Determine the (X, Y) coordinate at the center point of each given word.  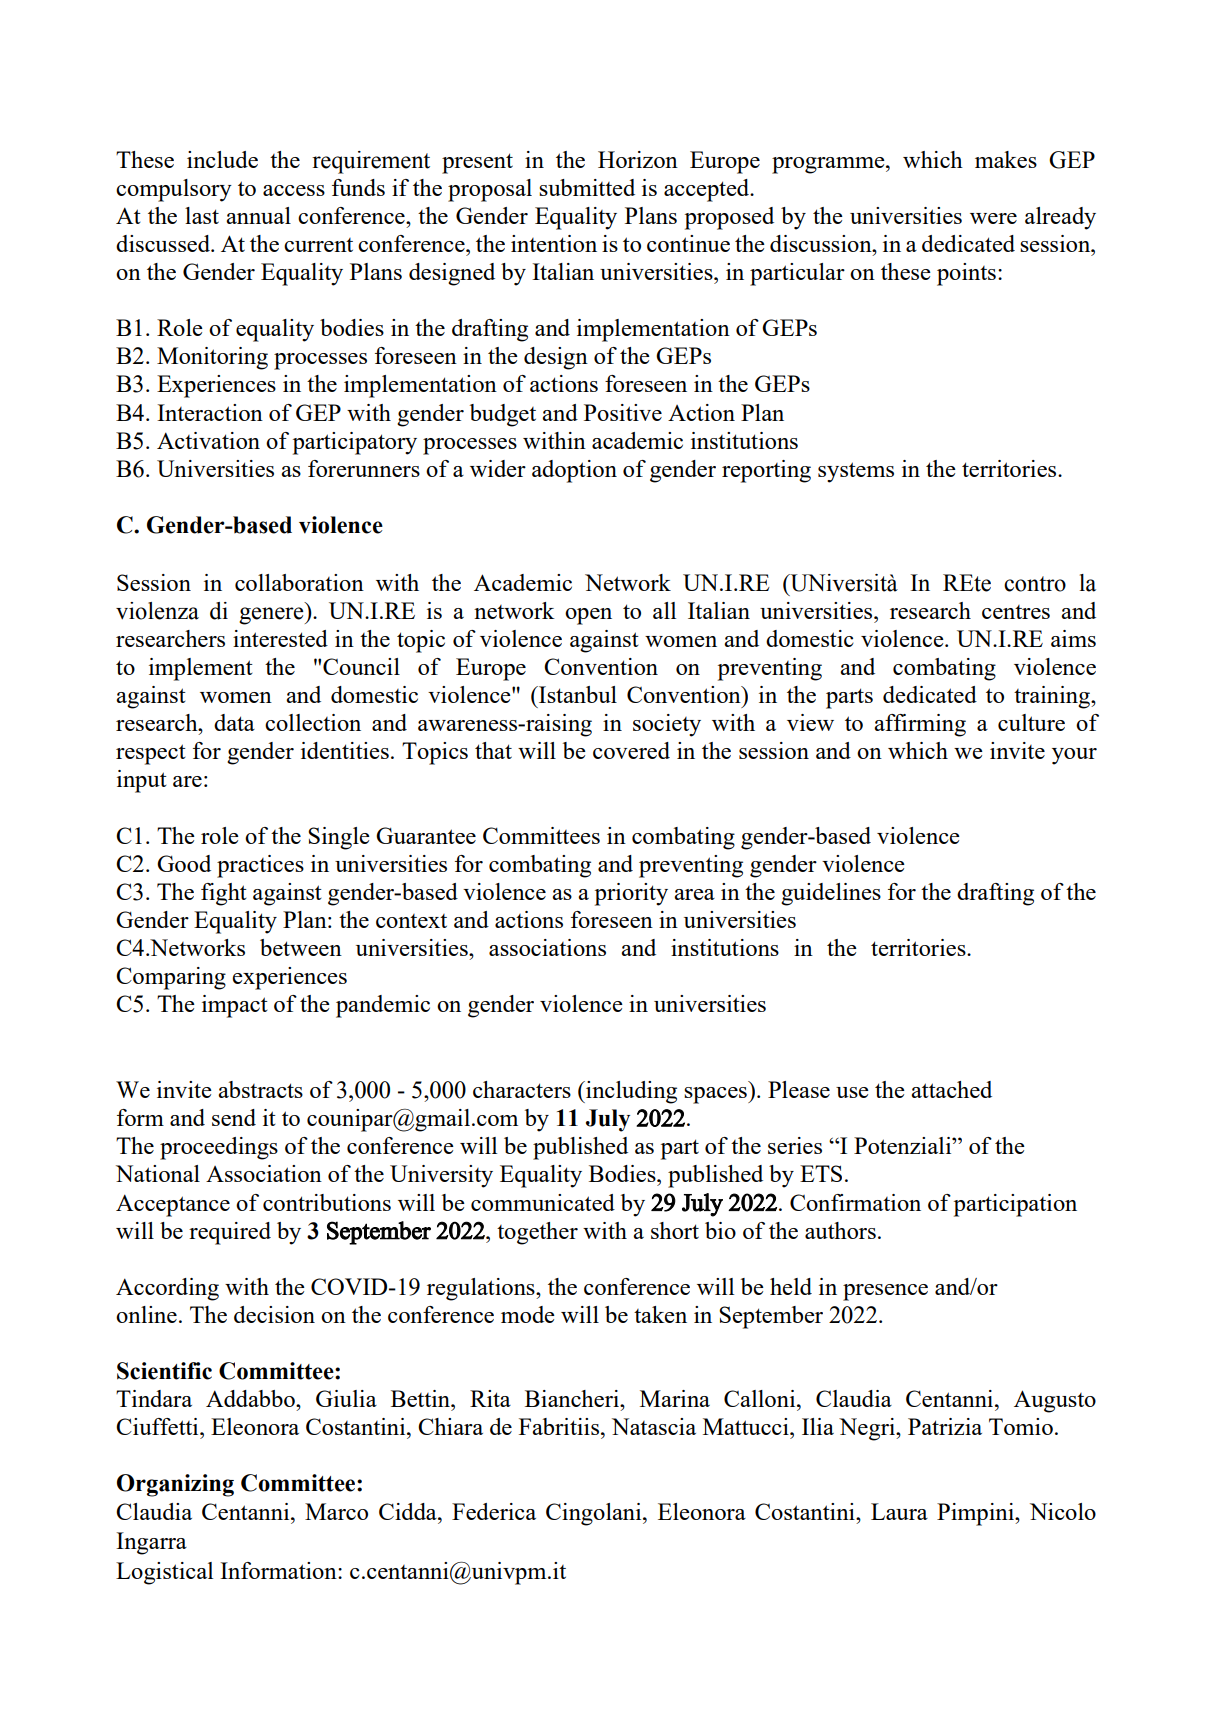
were (993, 218)
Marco (336, 1511)
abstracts (260, 1089)
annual (258, 215)
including (630, 1092)
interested (280, 638)
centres (1016, 612)
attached (951, 1089)
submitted (587, 187)
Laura (899, 1511)
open (588, 616)
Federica (494, 1511)
